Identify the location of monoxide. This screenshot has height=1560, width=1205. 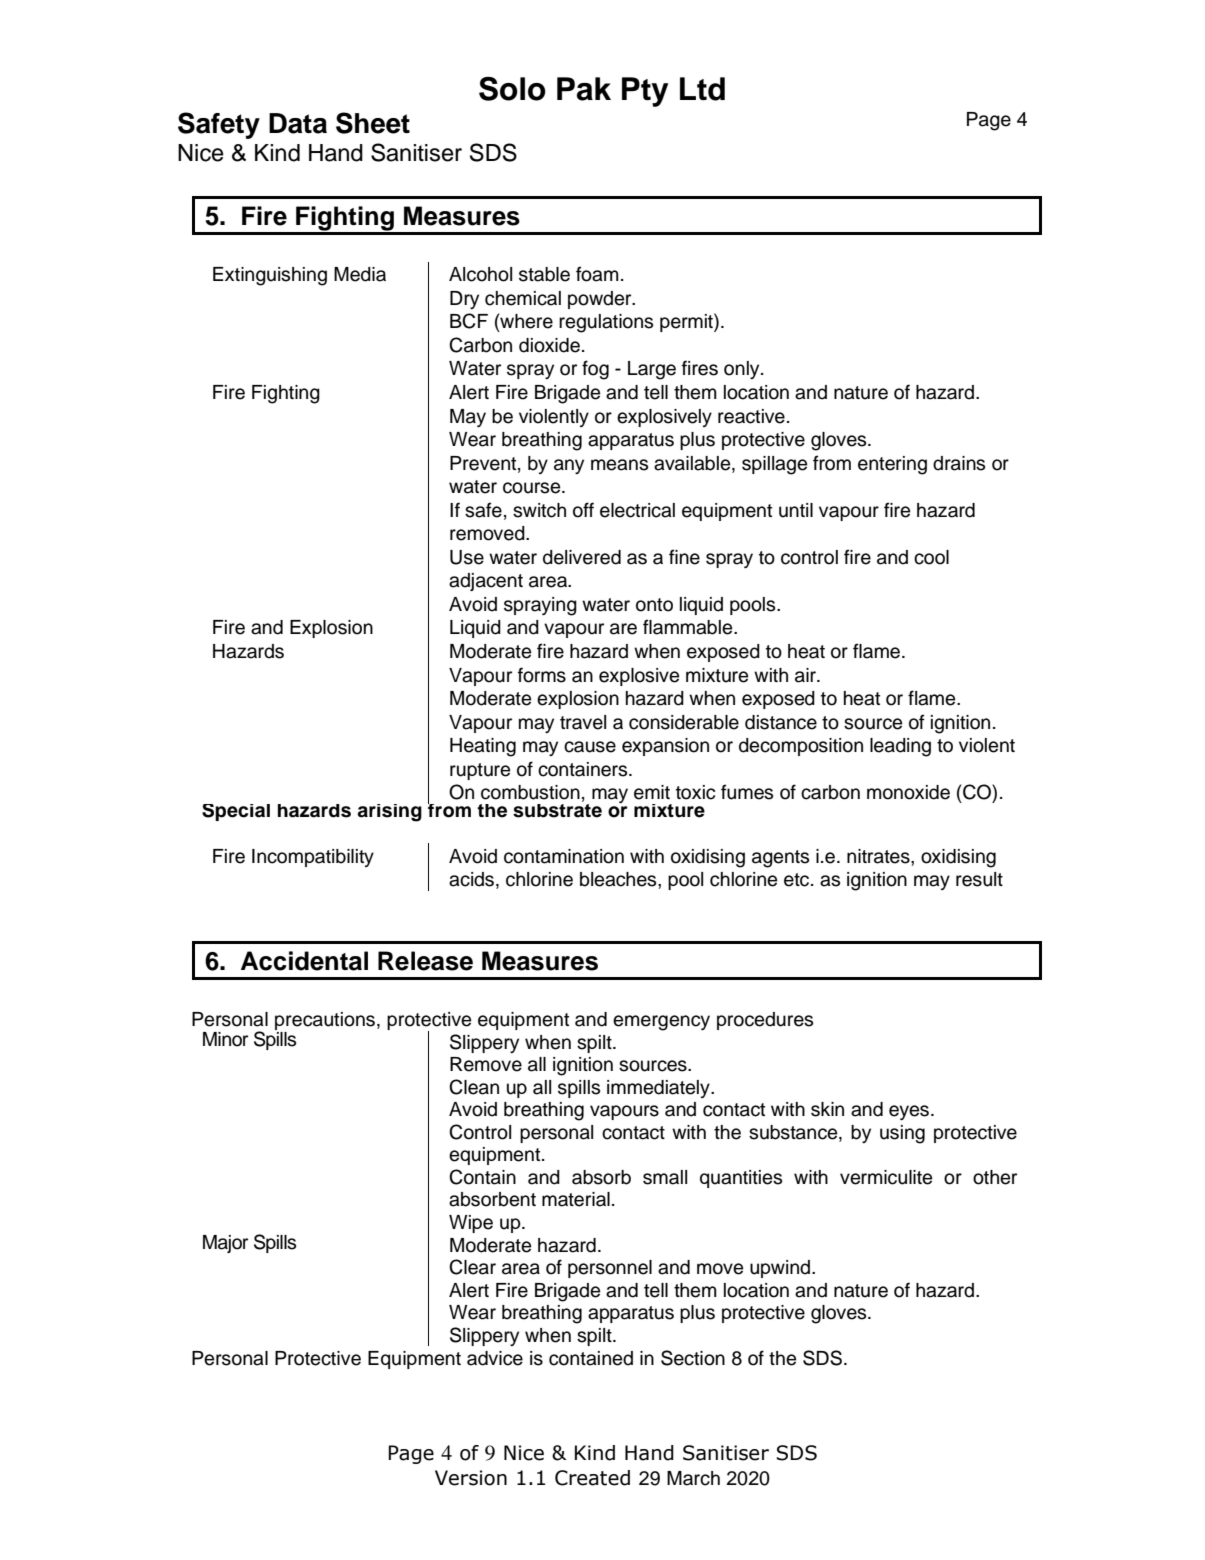
(908, 792).
